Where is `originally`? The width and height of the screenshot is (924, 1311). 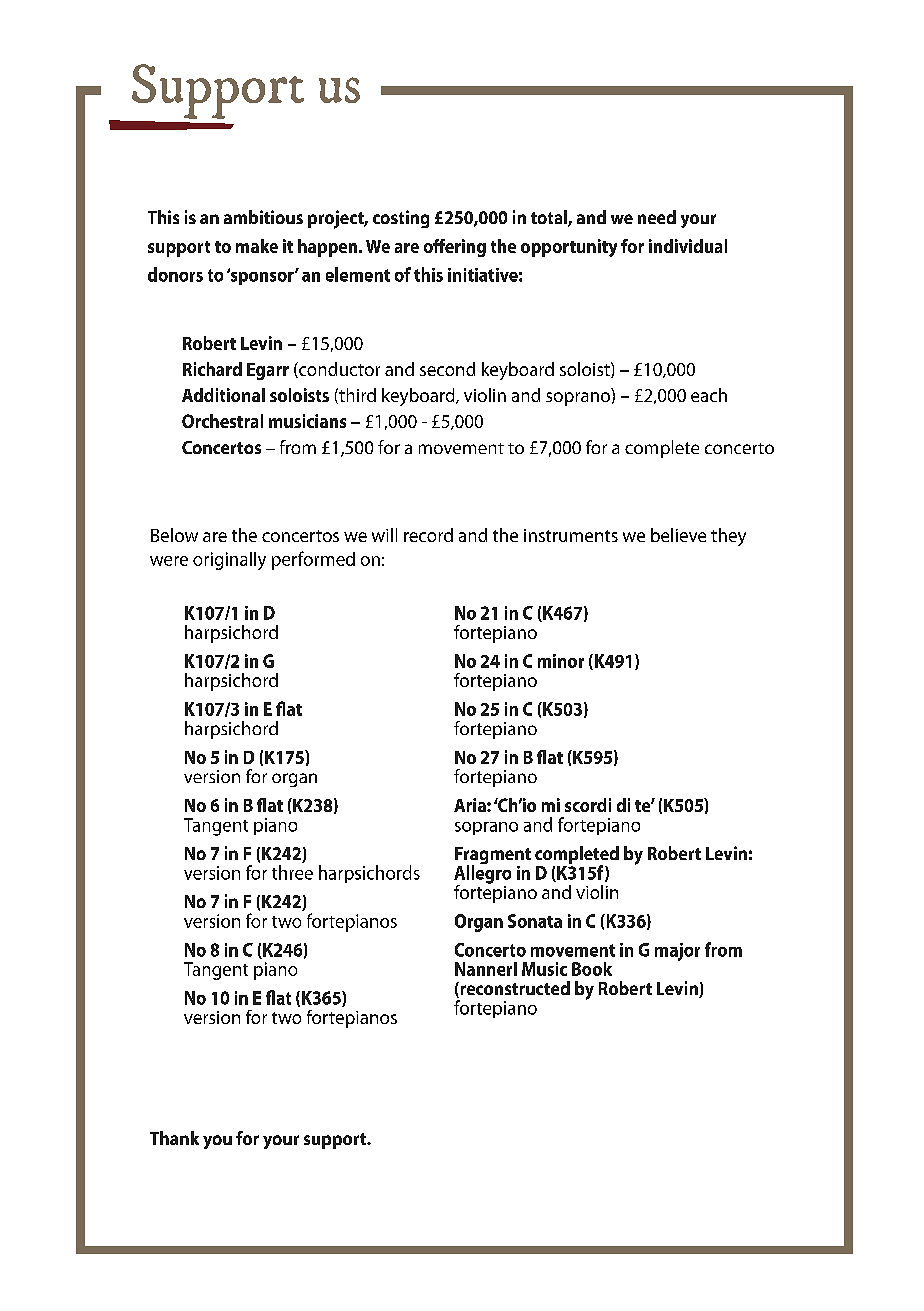
originally is located at coordinates (229, 561).
